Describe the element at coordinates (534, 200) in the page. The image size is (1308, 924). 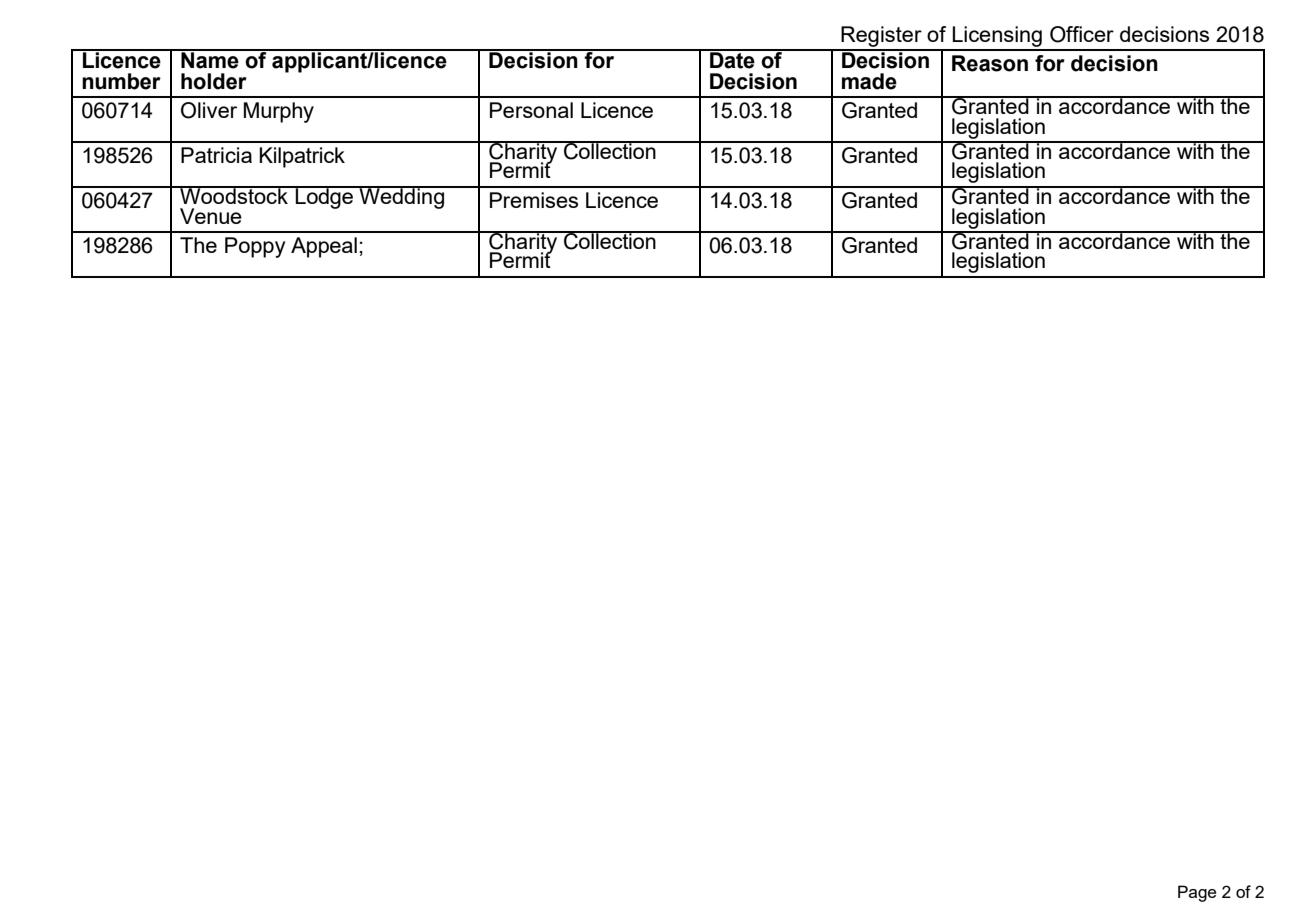
I see `Premises` at that location.
